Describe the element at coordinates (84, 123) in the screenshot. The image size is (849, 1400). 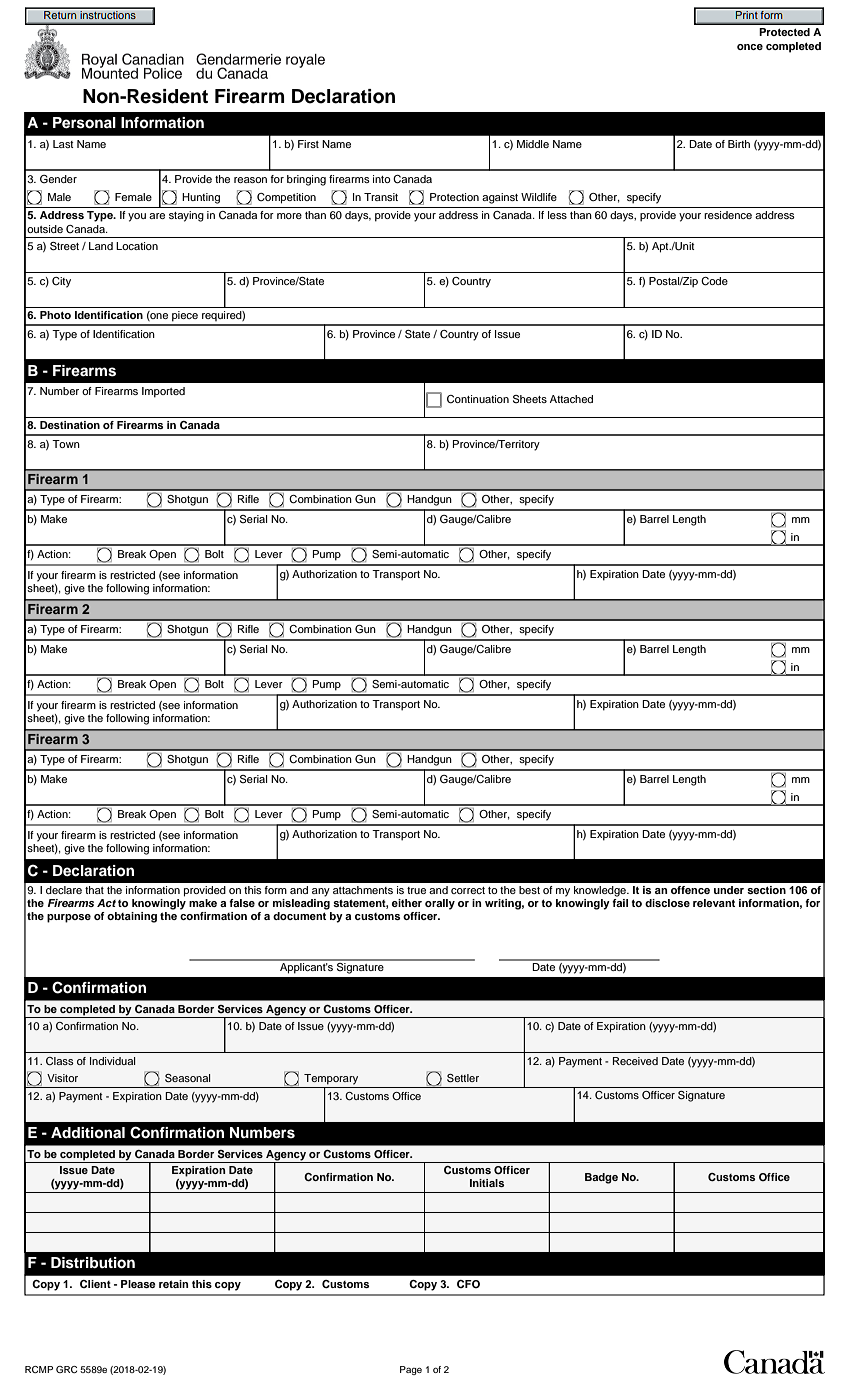
I see `Personal` at that location.
